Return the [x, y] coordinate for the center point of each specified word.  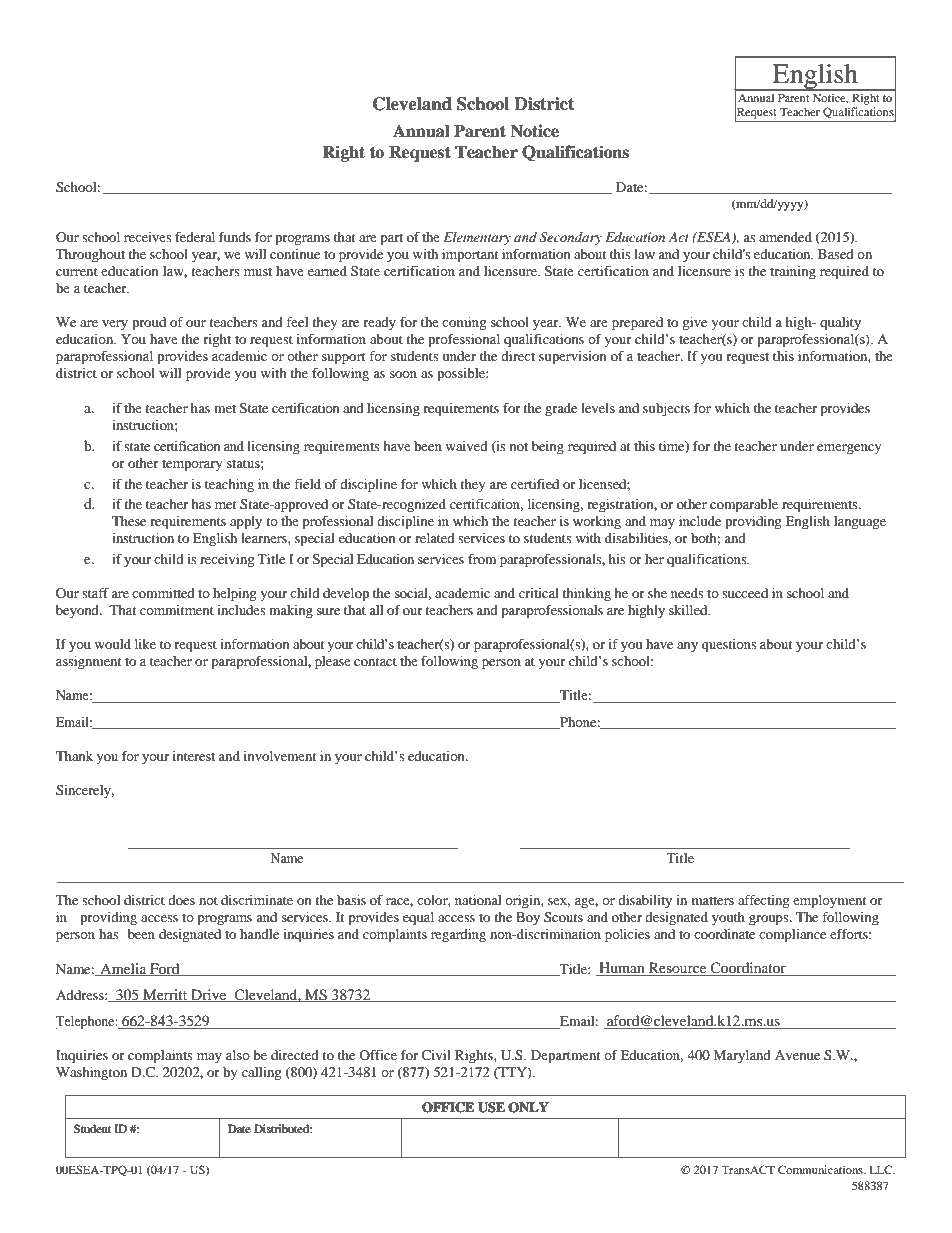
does [181, 900]
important [470, 256]
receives [148, 237]
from [482, 559]
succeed [745, 593]
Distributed [283, 1128]
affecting [763, 902]
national [478, 900]
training [793, 273]
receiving [227, 561]
